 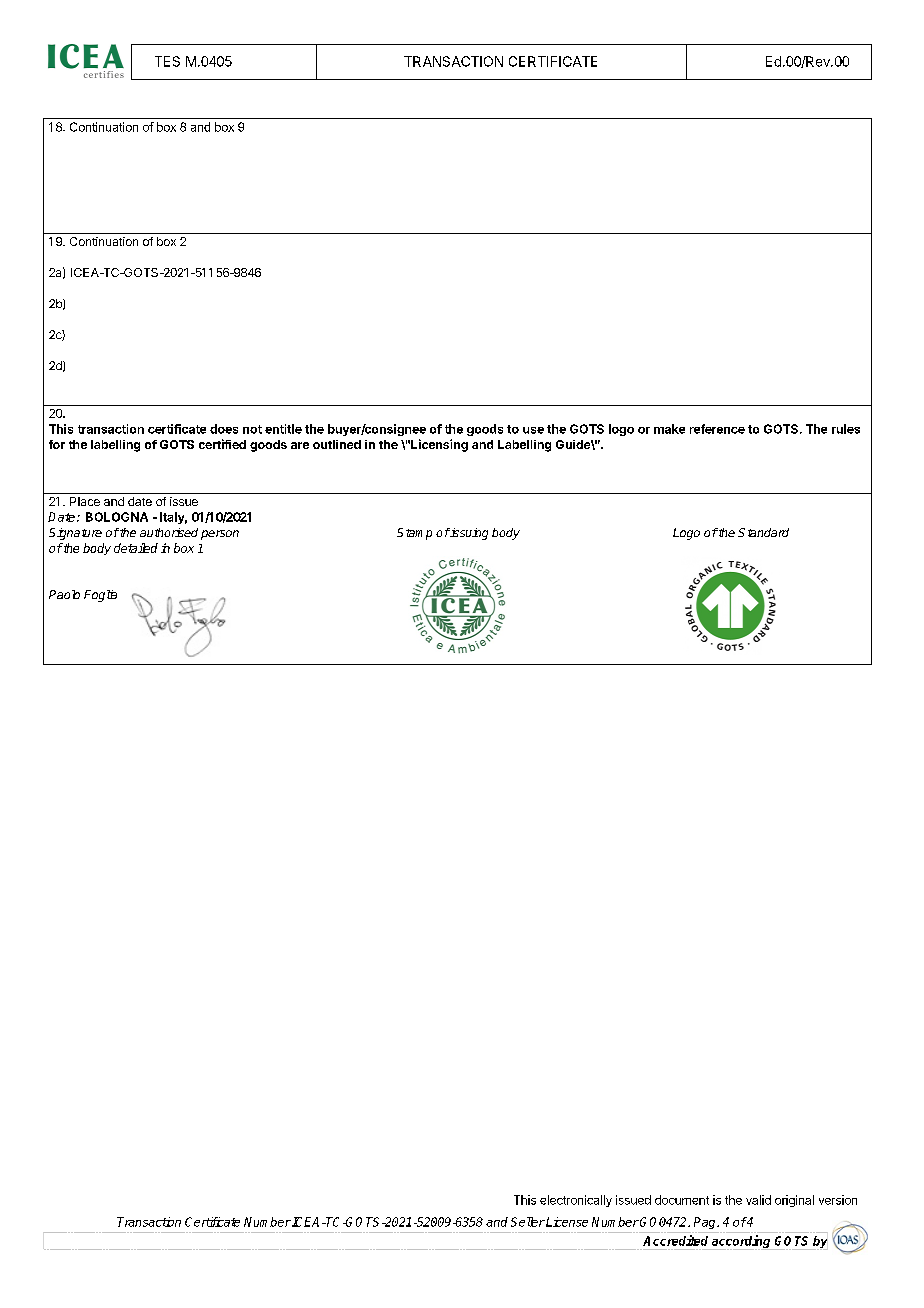 I want to click on valid, so click(x=758, y=1200).
